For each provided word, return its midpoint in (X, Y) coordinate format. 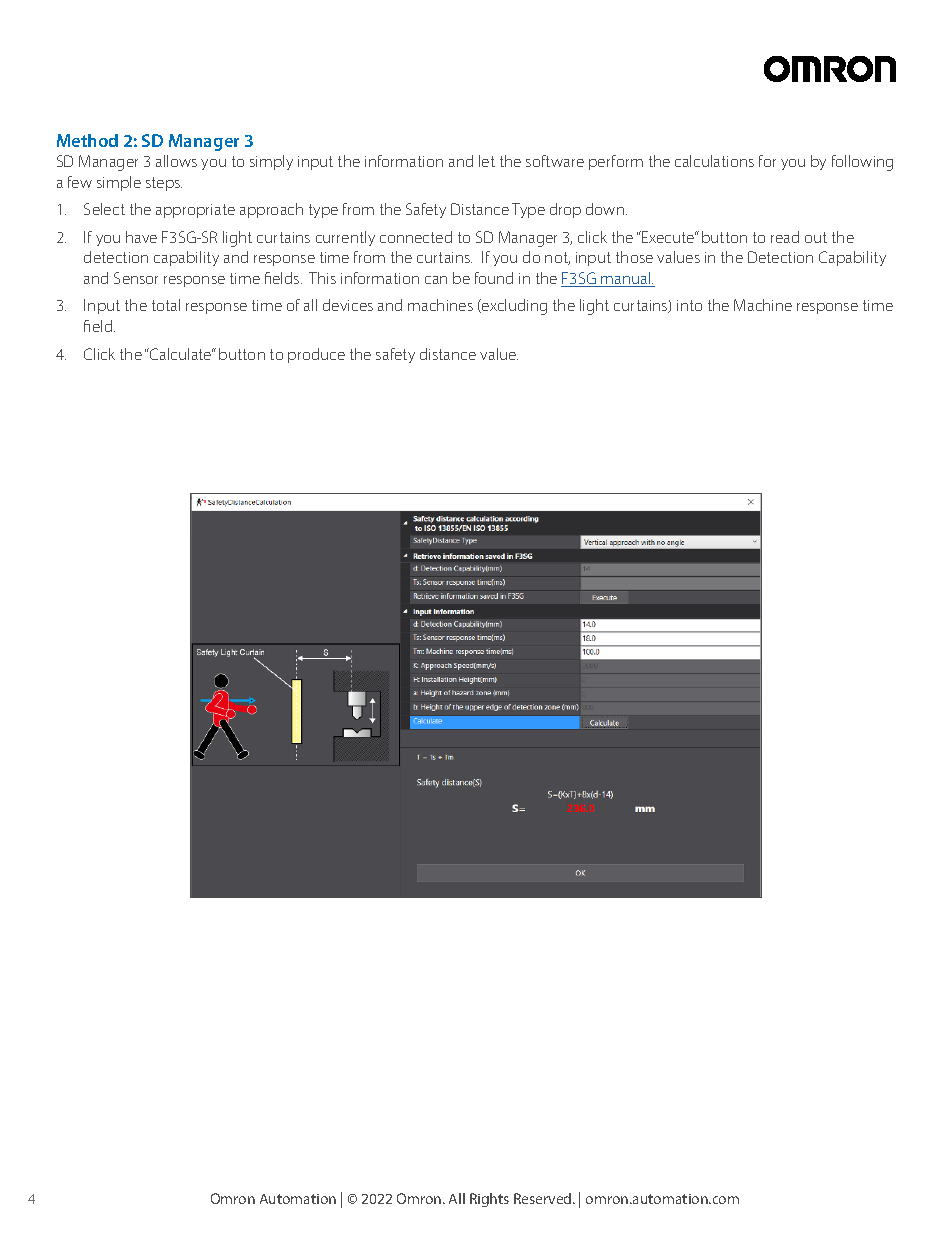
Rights (489, 1200)
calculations (714, 161)
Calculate (181, 354)
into (689, 305)
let (487, 161)
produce (316, 355)
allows (176, 161)
